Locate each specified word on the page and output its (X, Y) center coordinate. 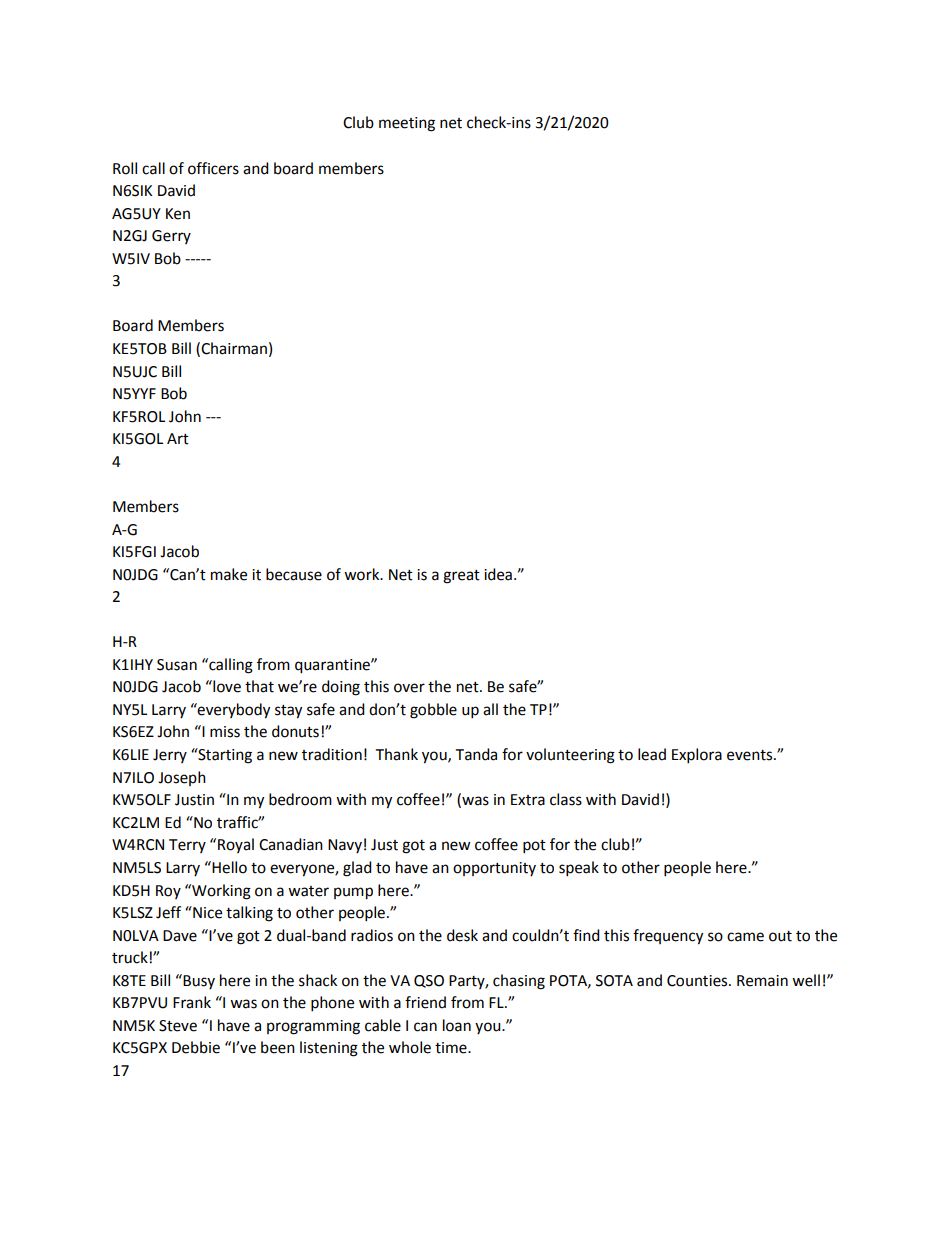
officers (213, 168)
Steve (178, 1026)
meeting (407, 124)
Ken (178, 214)
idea (498, 574)
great (461, 577)
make (229, 574)
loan (457, 1025)
